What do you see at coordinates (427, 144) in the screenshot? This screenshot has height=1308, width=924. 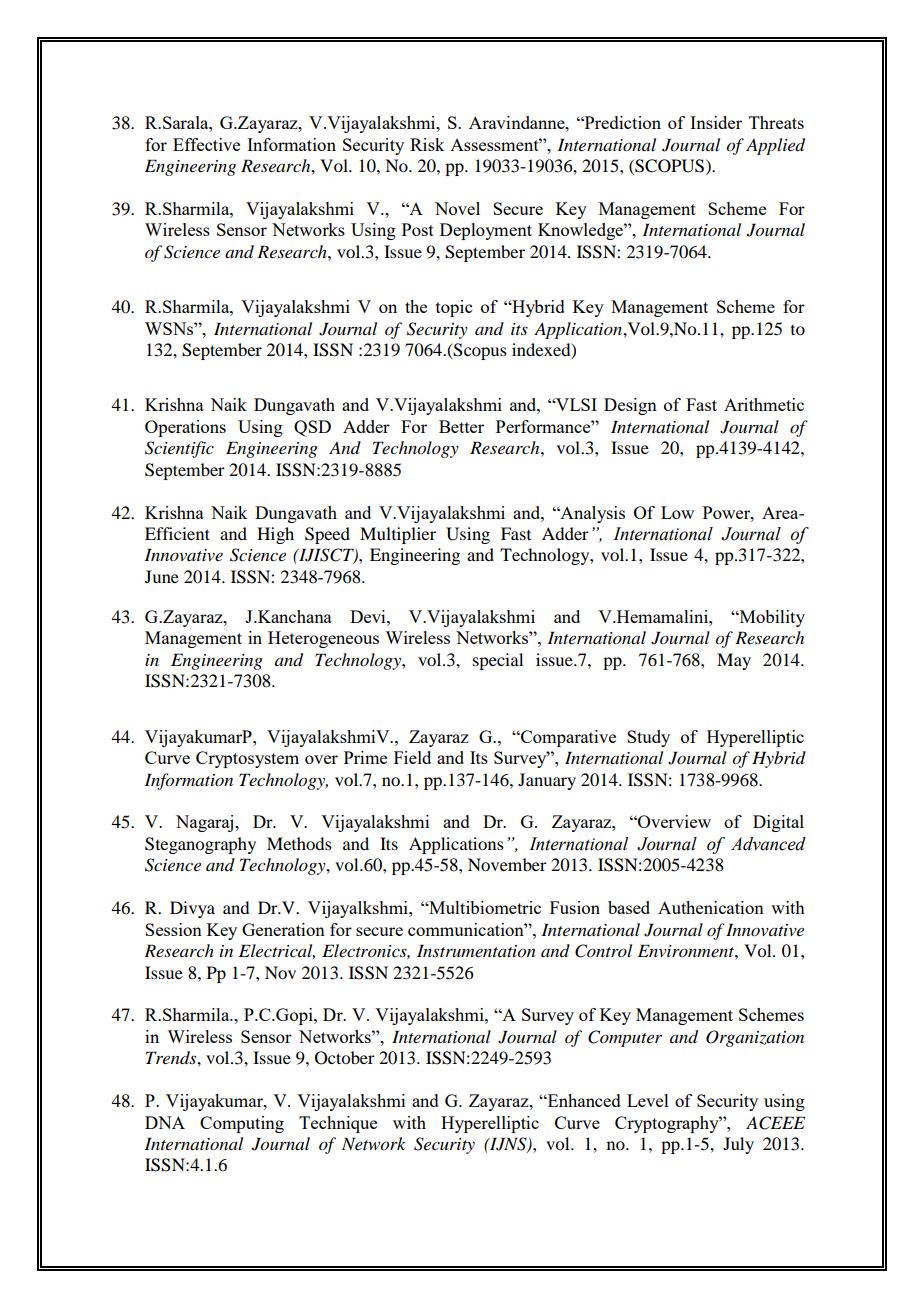 I see `Risk` at bounding box center [427, 144].
